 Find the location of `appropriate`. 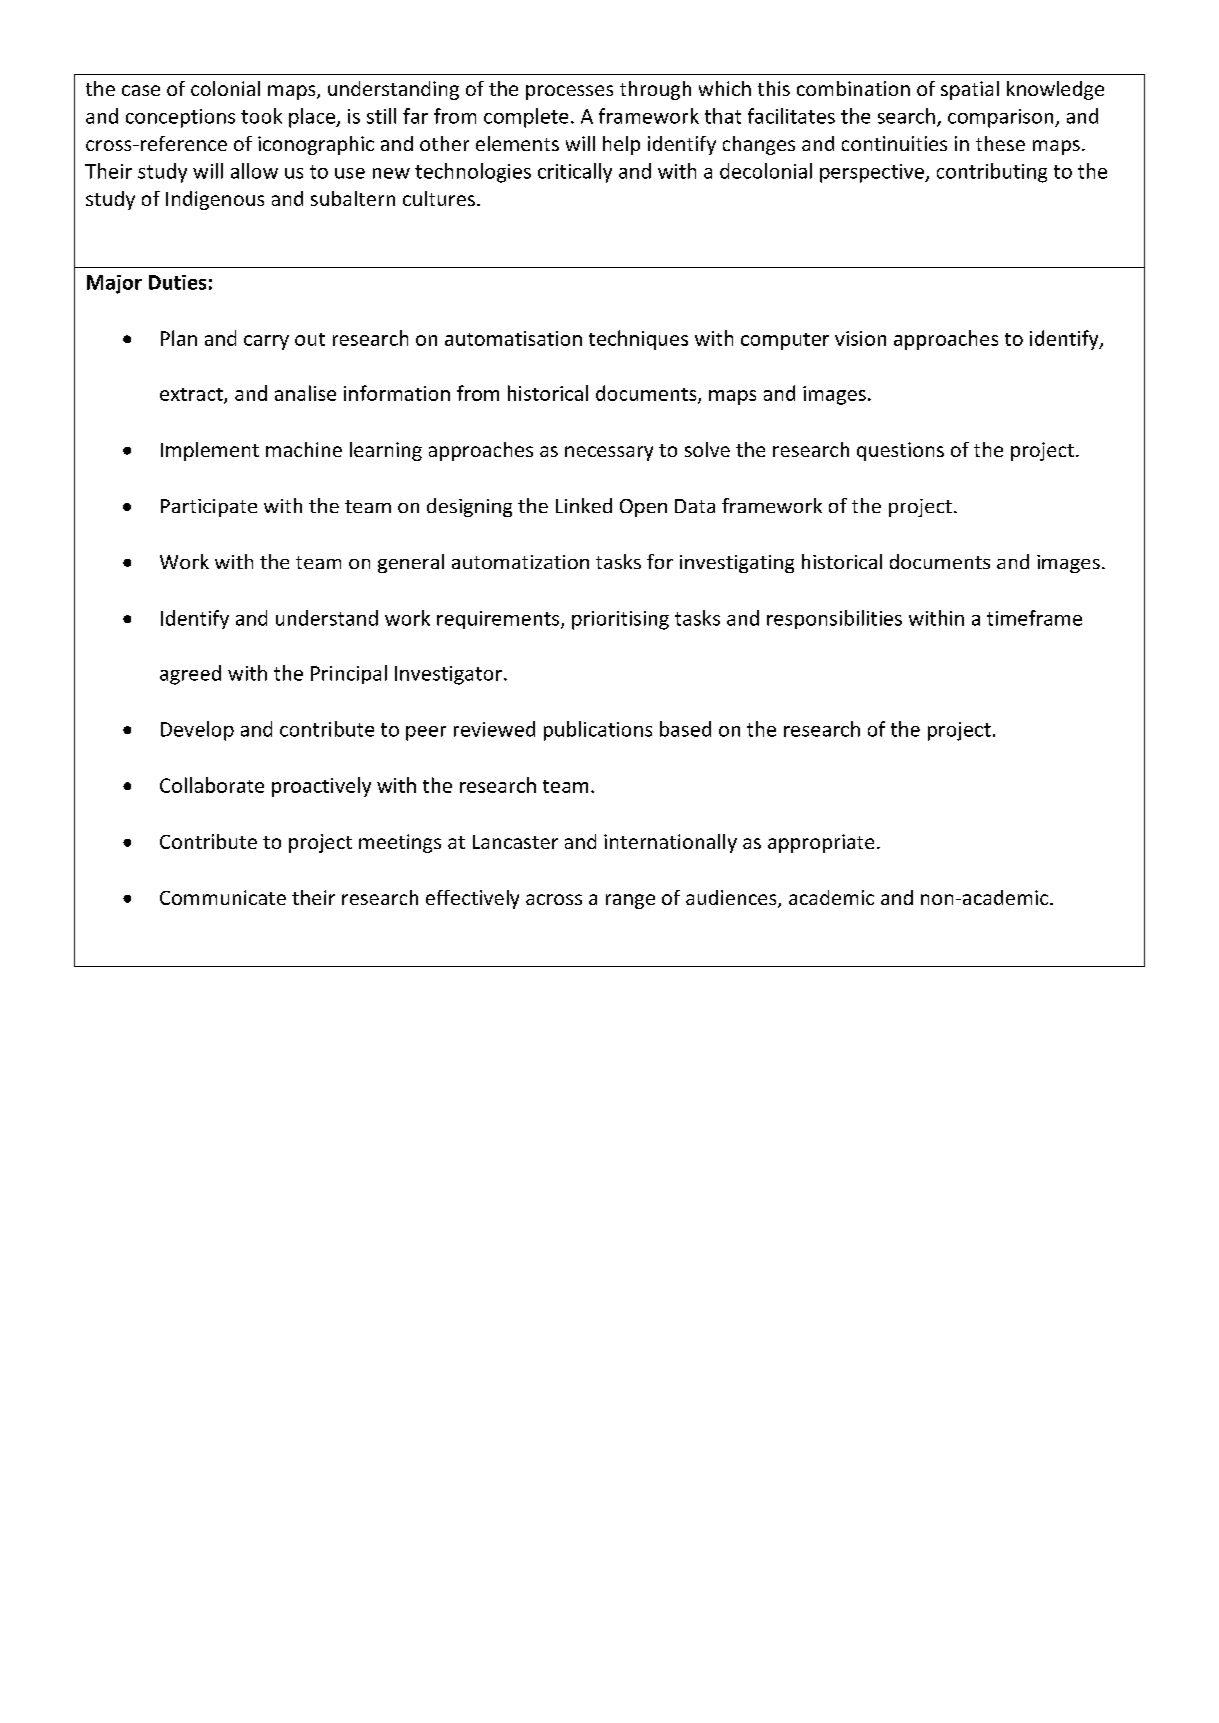

appropriate is located at coordinates (821, 843).
